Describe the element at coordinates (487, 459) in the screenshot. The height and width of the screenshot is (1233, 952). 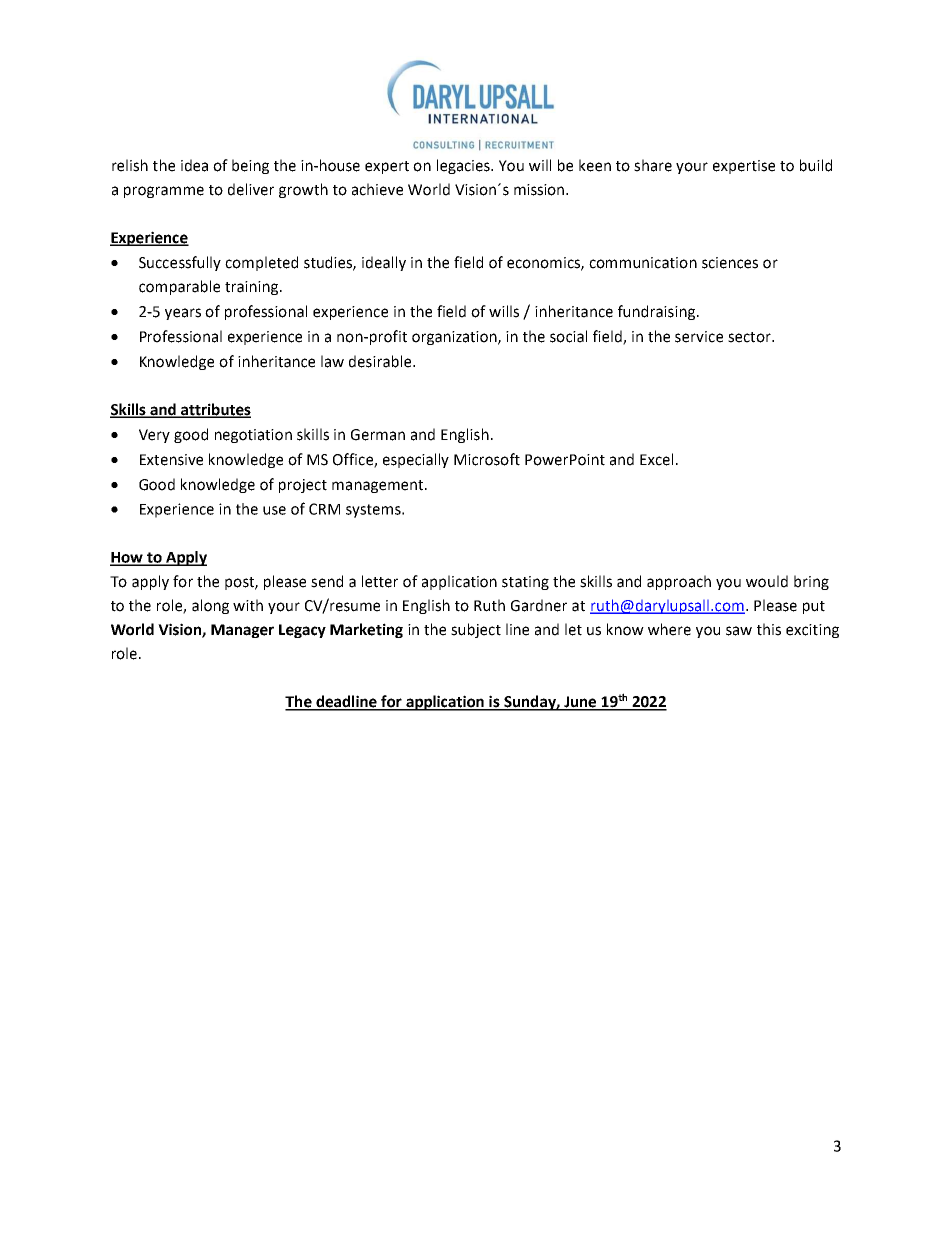
I see `Microsoft` at that location.
